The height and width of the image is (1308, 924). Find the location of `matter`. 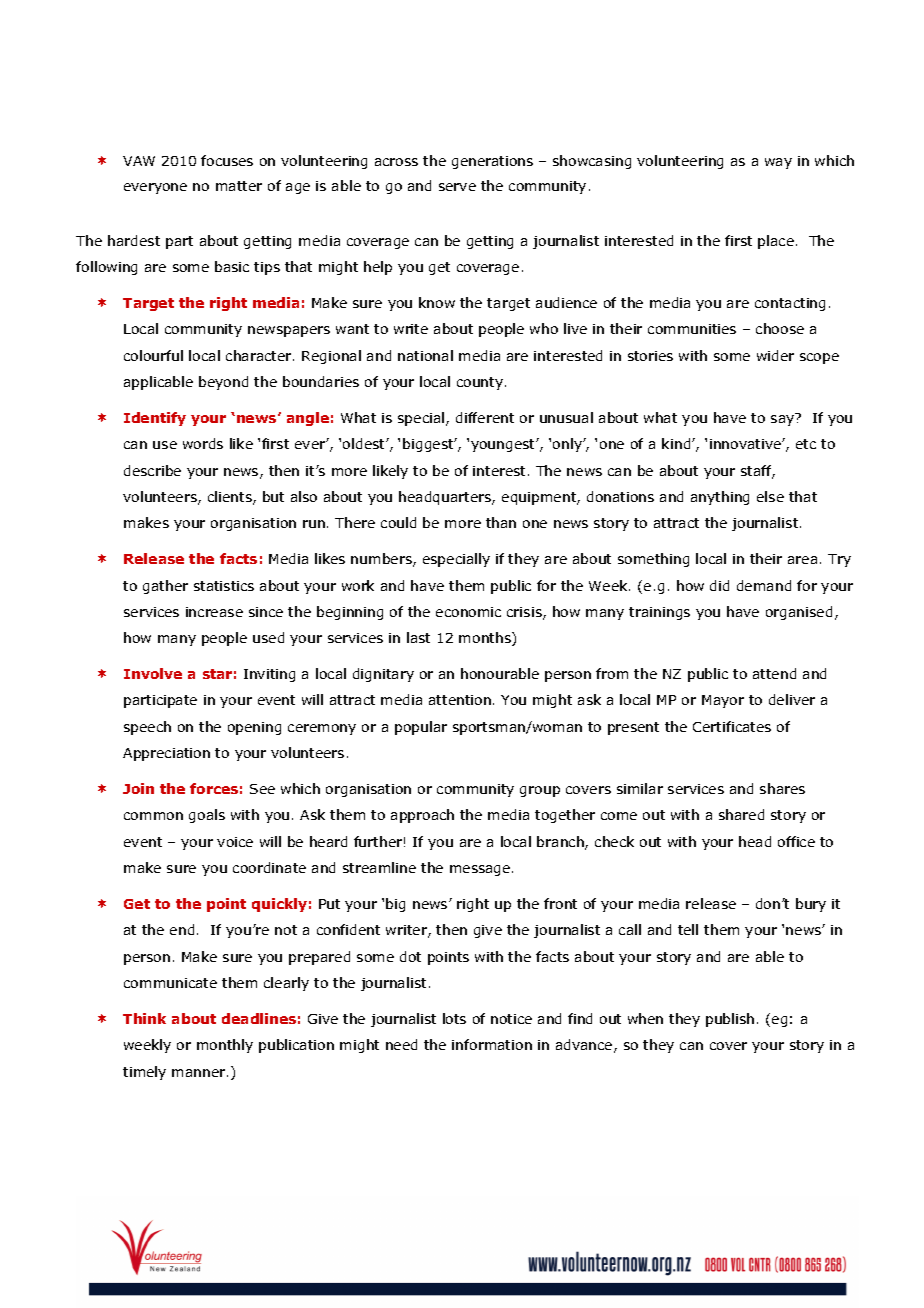

matter is located at coordinates (239, 186).
